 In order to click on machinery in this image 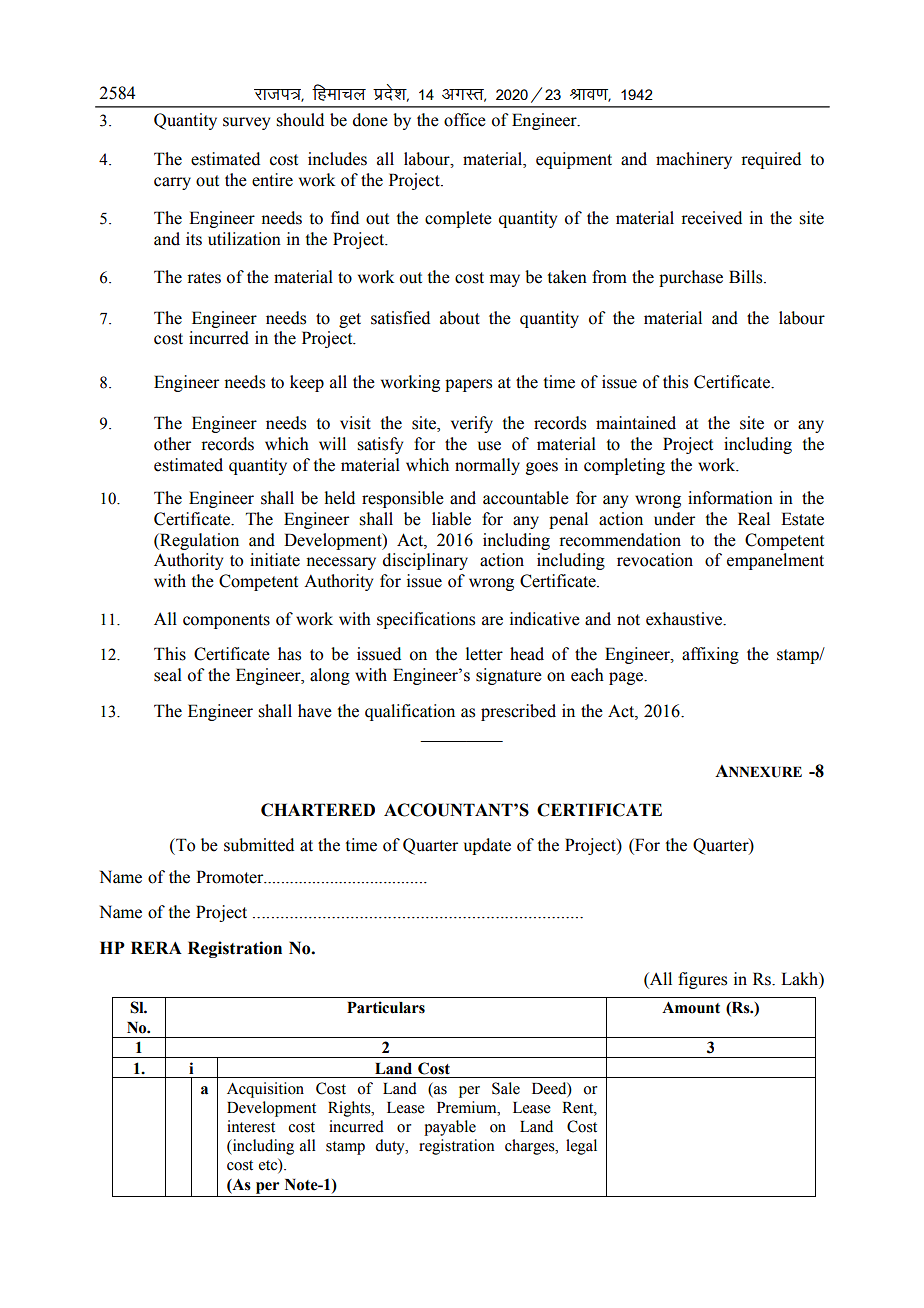, I will do `click(694, 160)`.
